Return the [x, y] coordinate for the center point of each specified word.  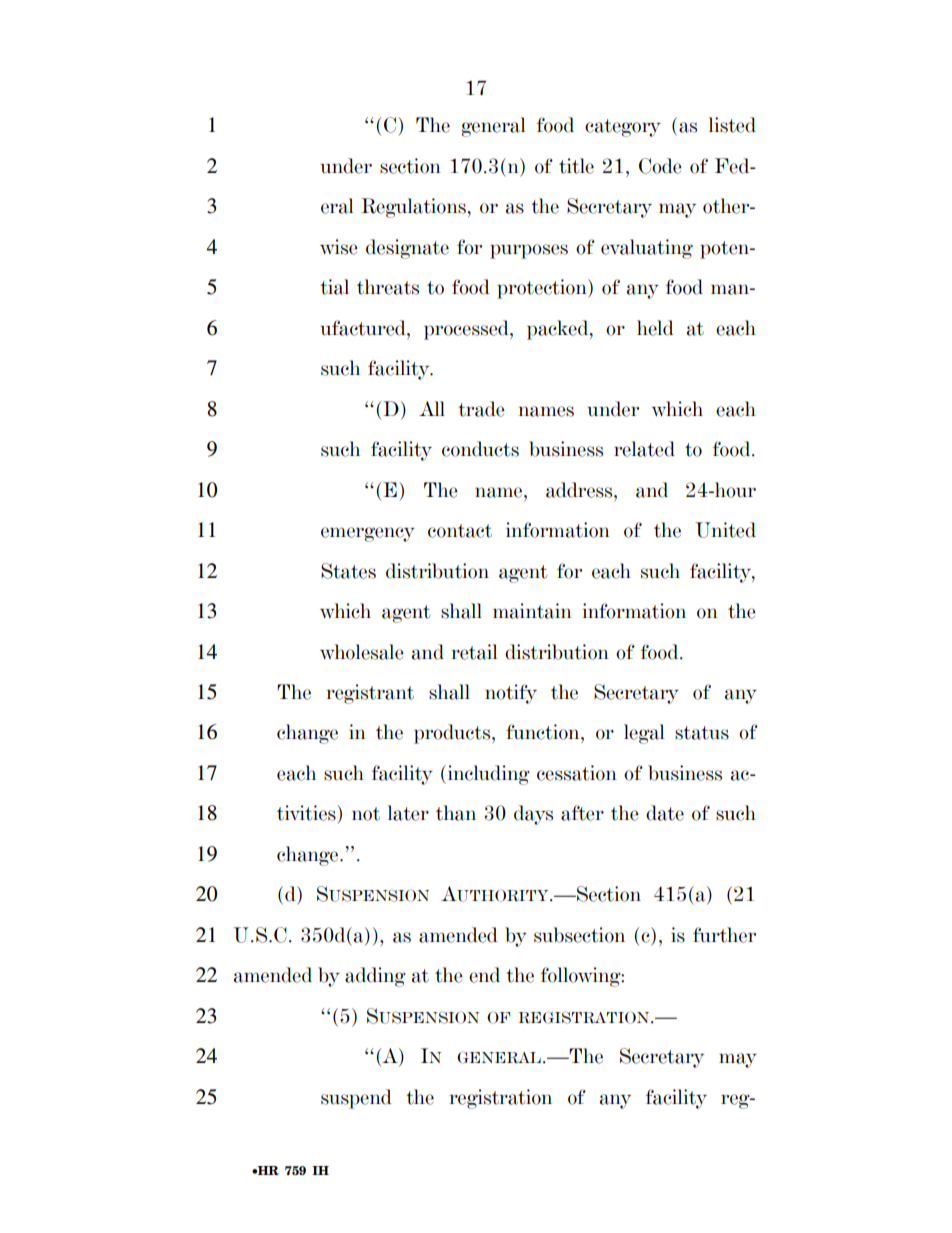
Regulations [413, 208]
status [702, 733]
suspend [356, 1099]
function [544, 732]
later [408, 813]
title [576, 166]
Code [660, 166]
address [580, 490]
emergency [368, 534]
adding [375, 977]
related [644, 449]
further [724, 935]
